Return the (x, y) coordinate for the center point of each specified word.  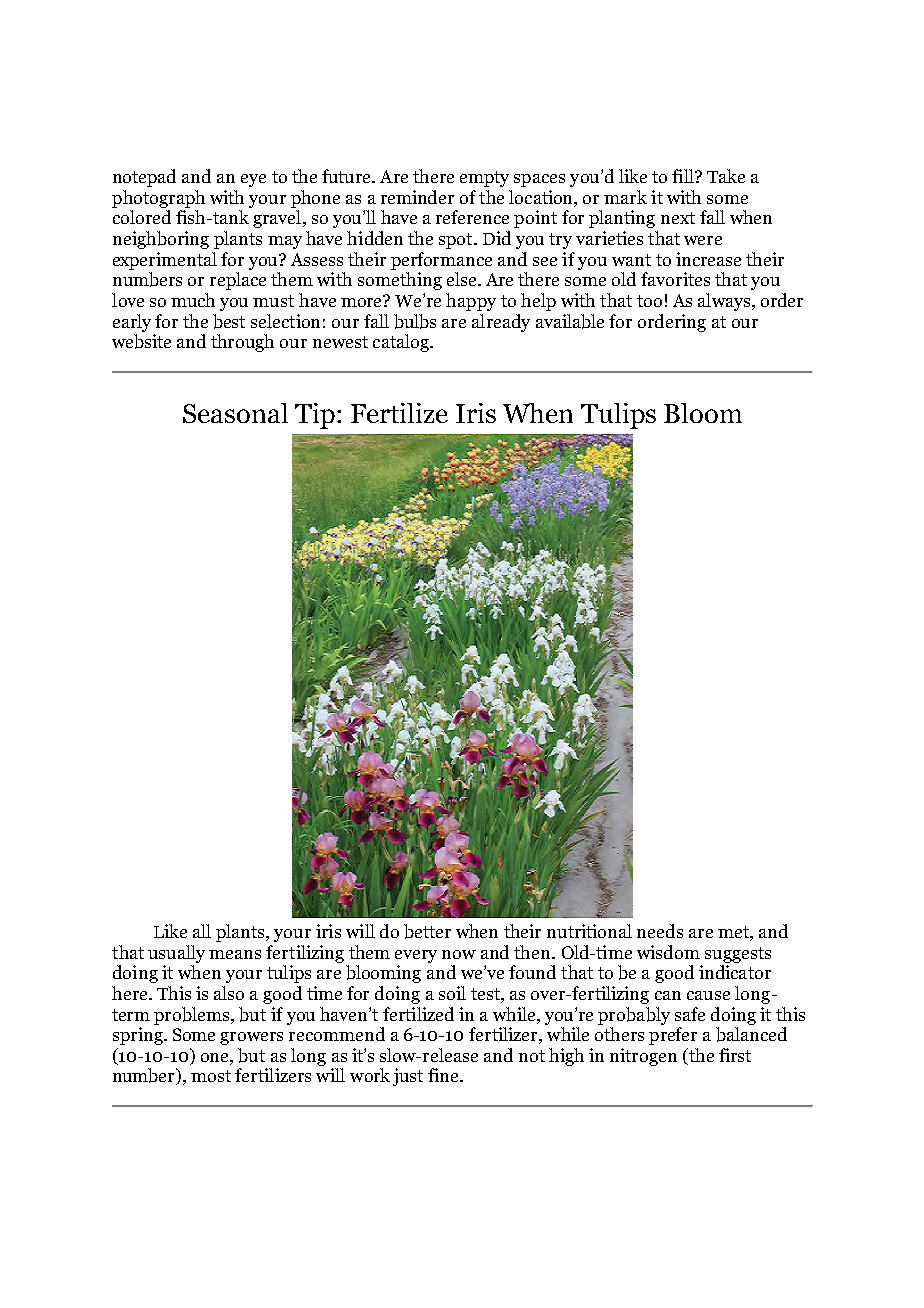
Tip (315, 416)
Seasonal (235, 413)
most (211, 1076)
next (678, 218)
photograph (158, 199)
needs (660, 931)
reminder (417, 197)
